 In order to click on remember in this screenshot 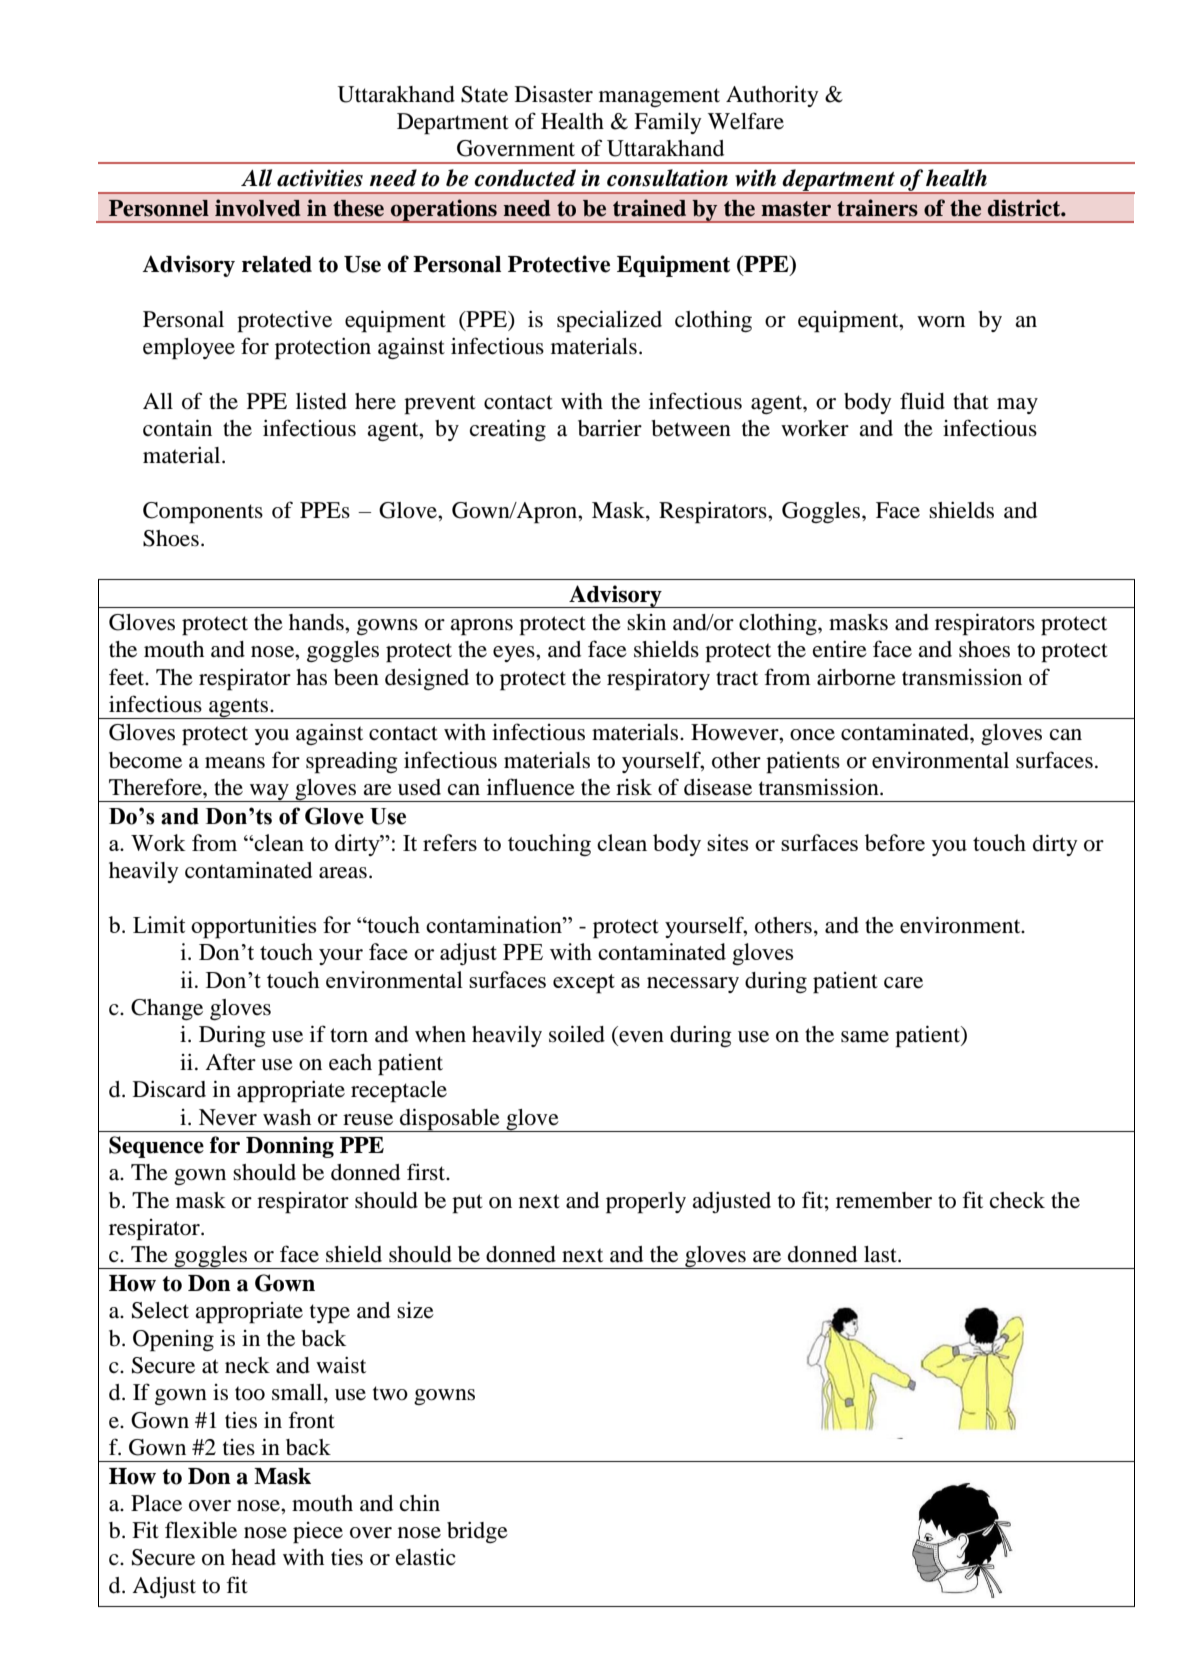, I will do `click(884, 1200)`.
